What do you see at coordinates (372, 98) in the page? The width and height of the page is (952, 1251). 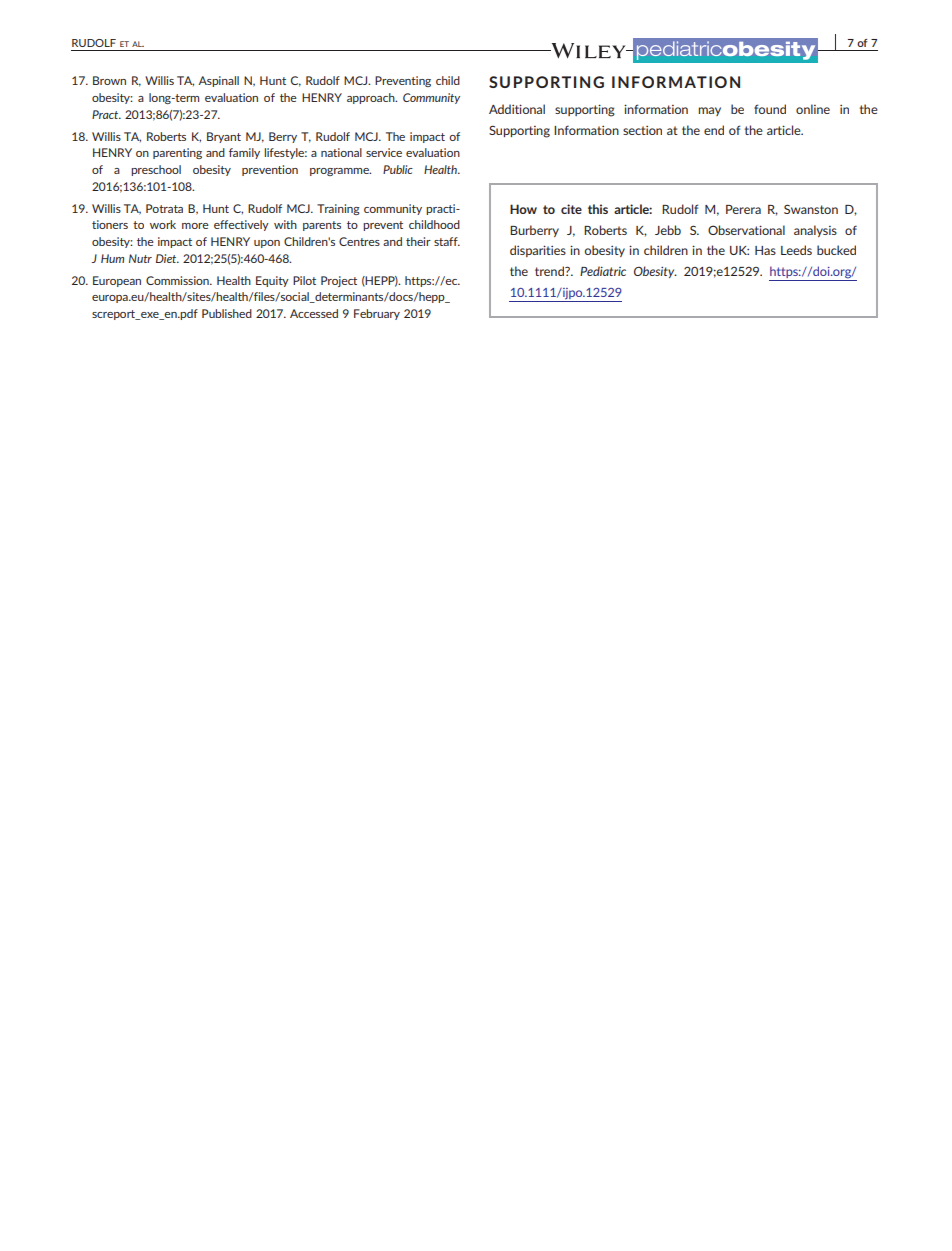 I see `approach` at bounding box center [372, 98].
